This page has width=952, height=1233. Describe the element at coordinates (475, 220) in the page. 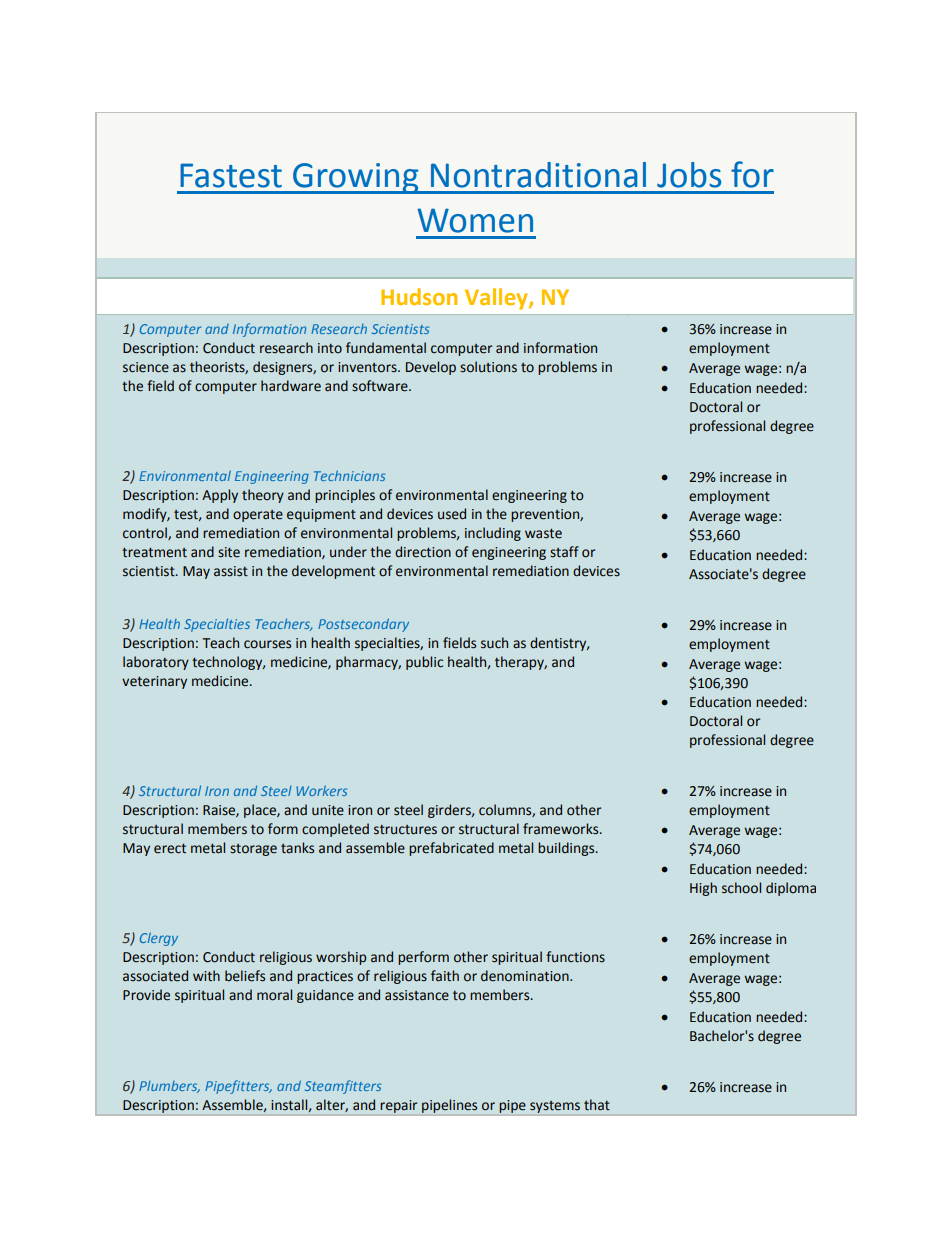

I see `Women` at that location.
